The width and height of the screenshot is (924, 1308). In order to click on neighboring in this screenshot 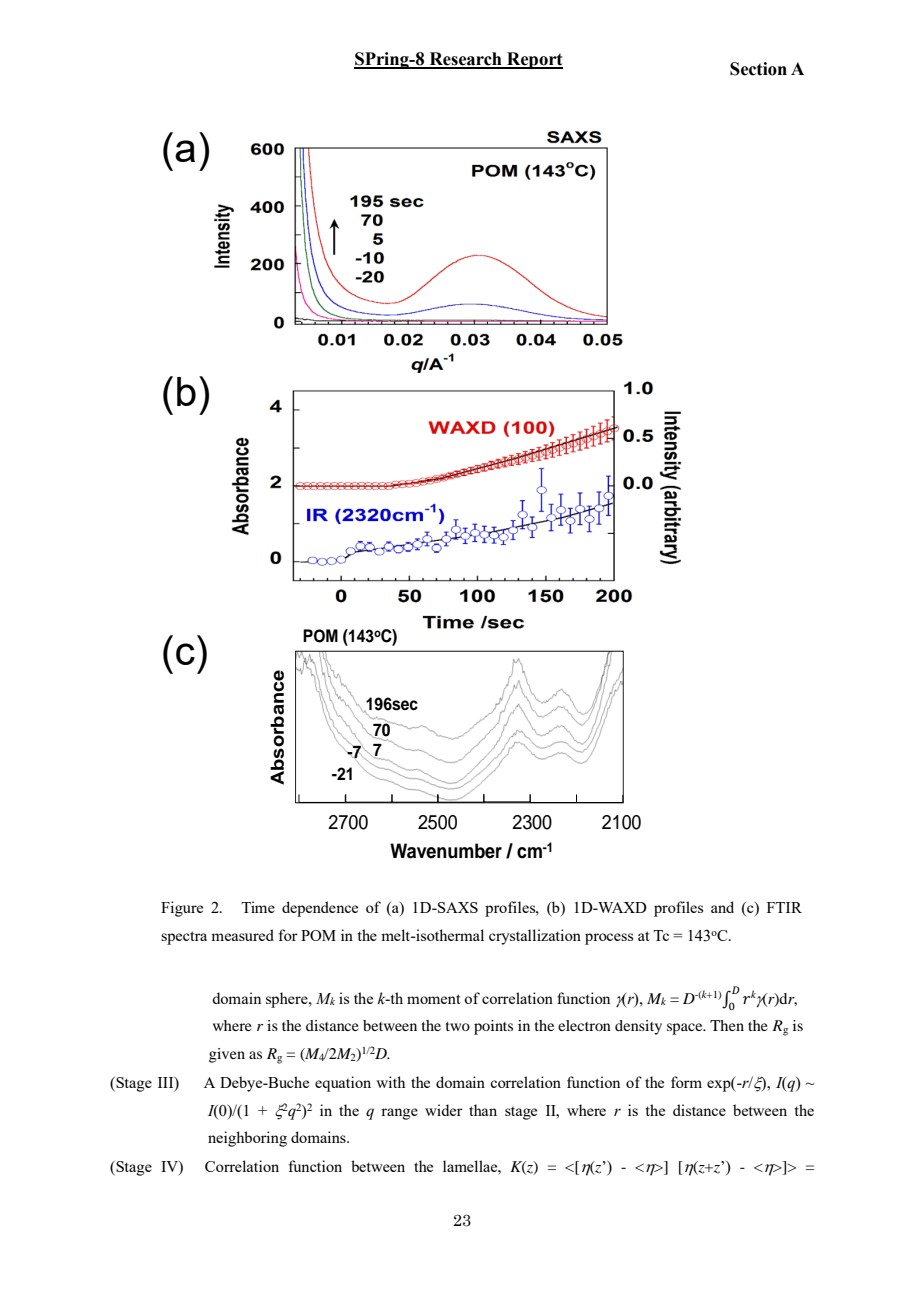, I will do `click(247, 1139)`.
